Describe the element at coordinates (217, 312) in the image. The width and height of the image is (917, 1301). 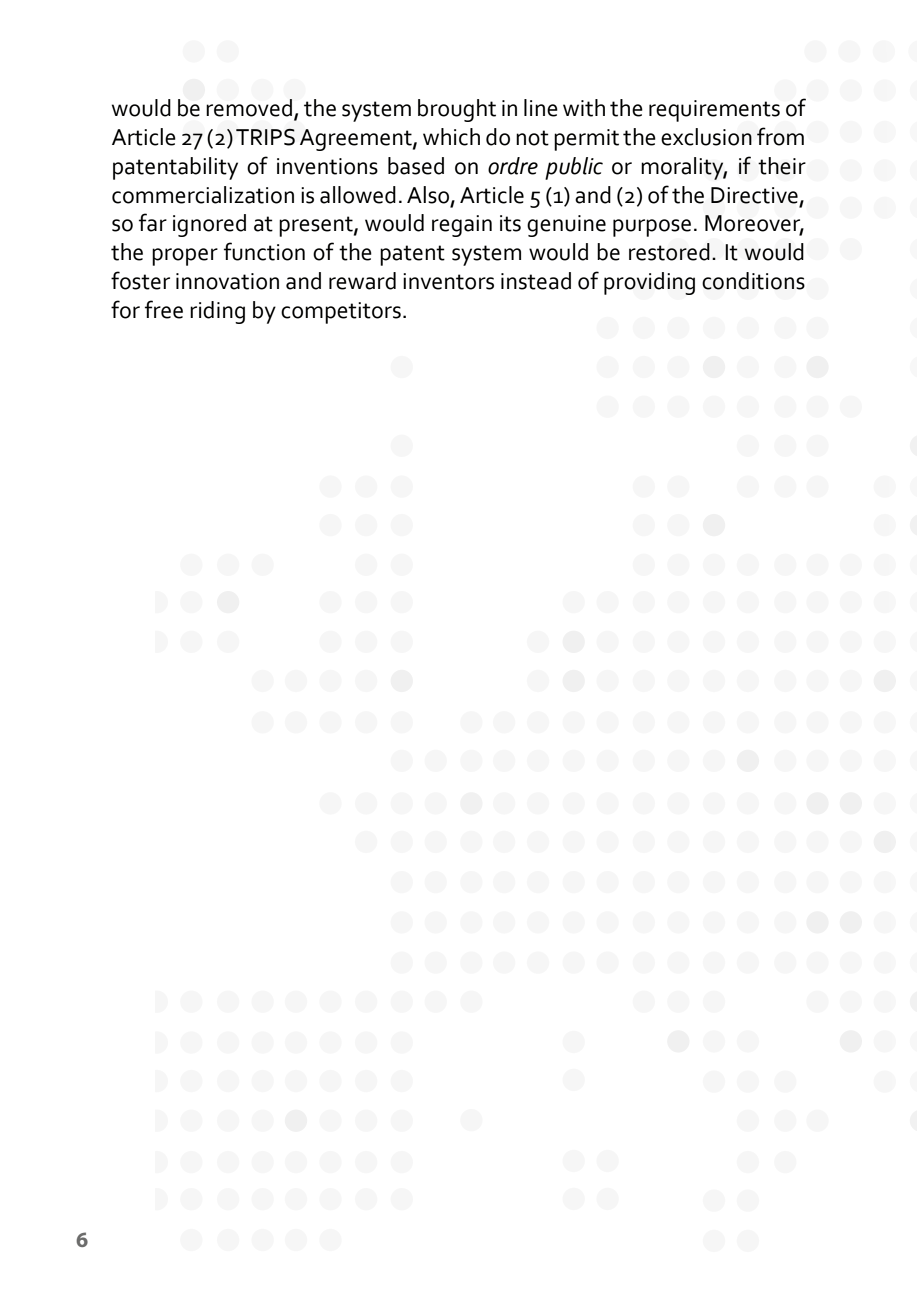
I see `riding` at that location.
